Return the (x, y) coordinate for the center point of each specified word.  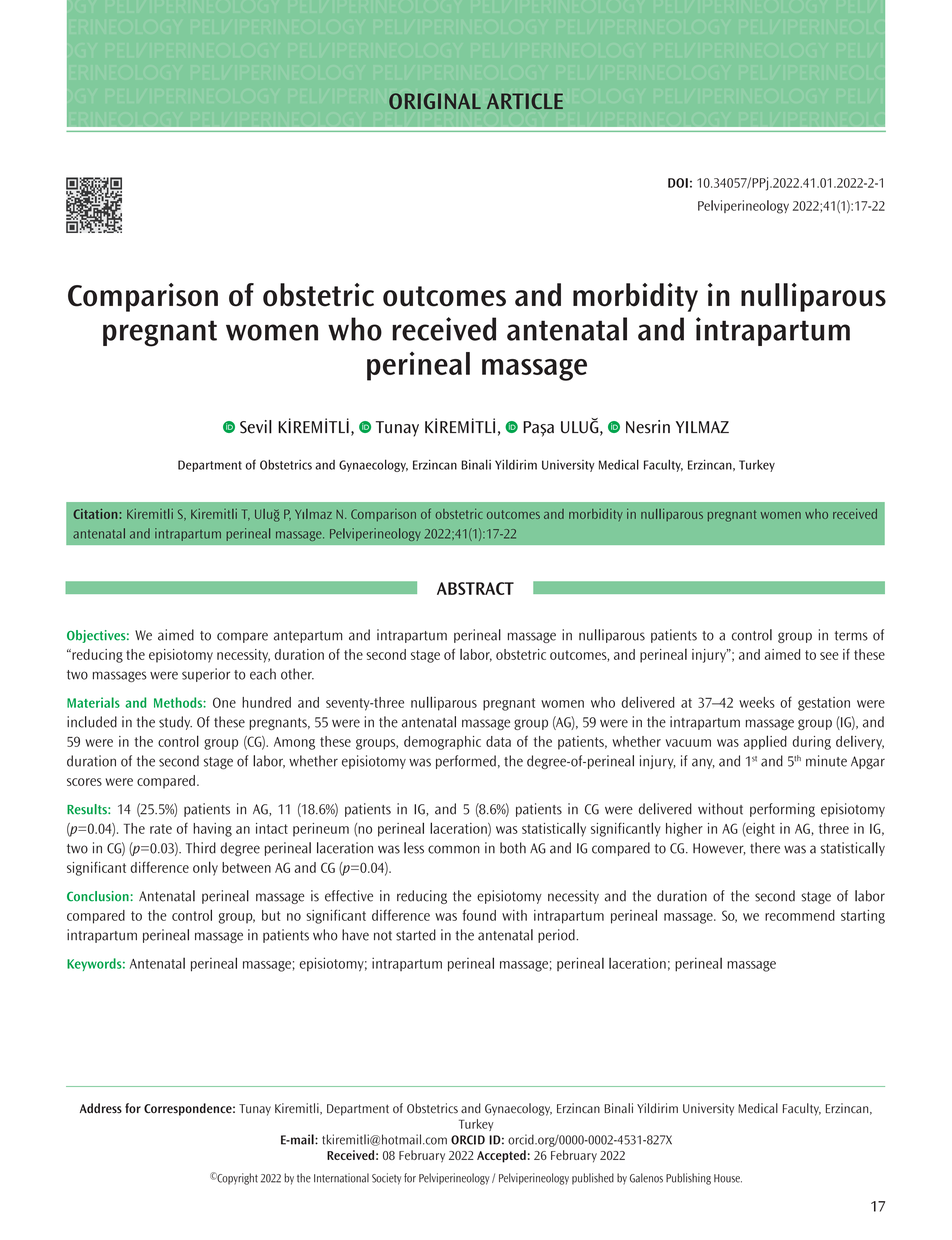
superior (206, 675)
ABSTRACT (475, 588)
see (829, 656)
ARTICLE (525, 101)
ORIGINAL (435, 101)
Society (386, 1179)
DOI (678, 183)
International (341, 1178)
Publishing (688, 1179)
